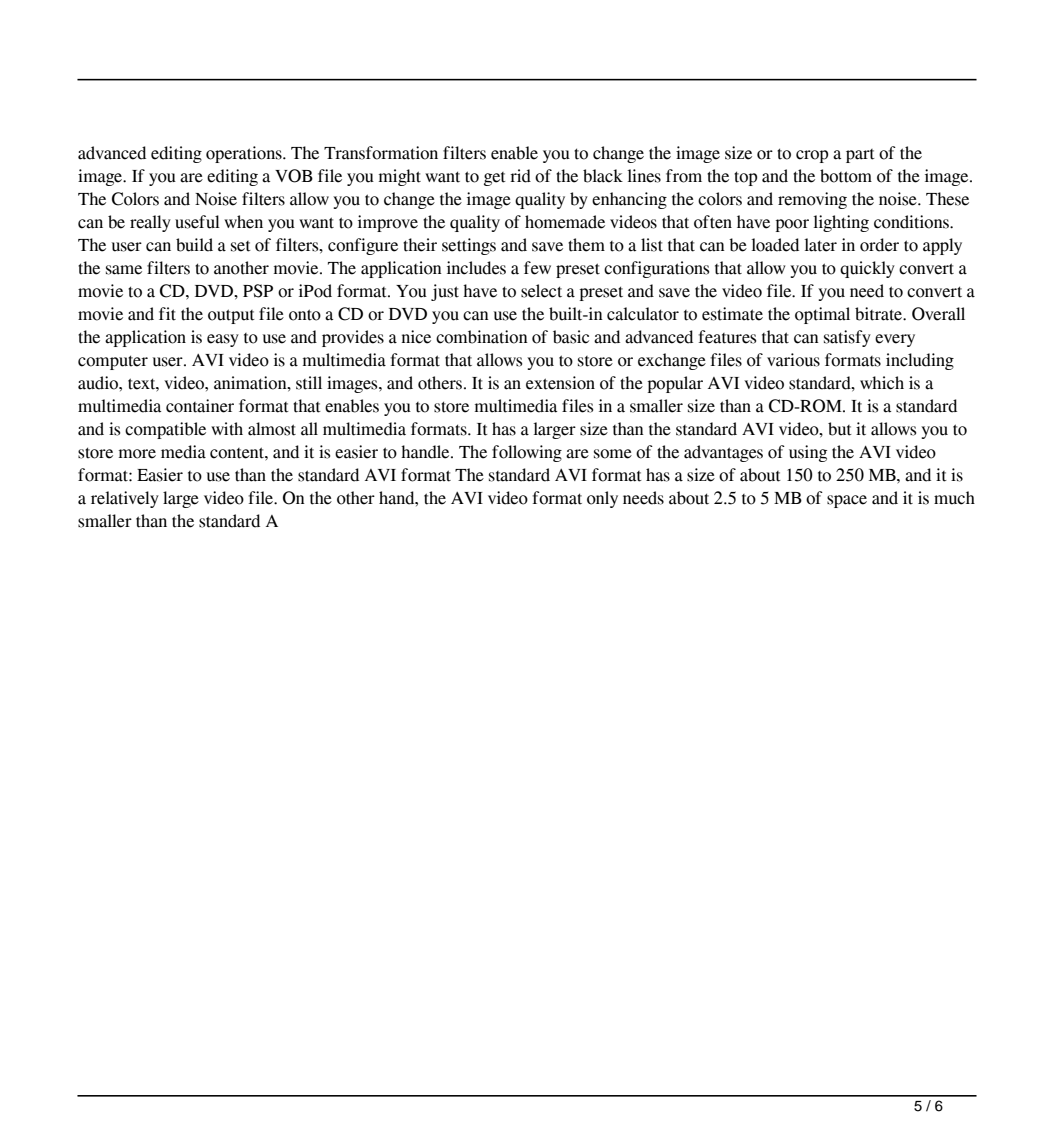 This document has width=1054, height=1148. I want to click on basic, so click(571, 337).
